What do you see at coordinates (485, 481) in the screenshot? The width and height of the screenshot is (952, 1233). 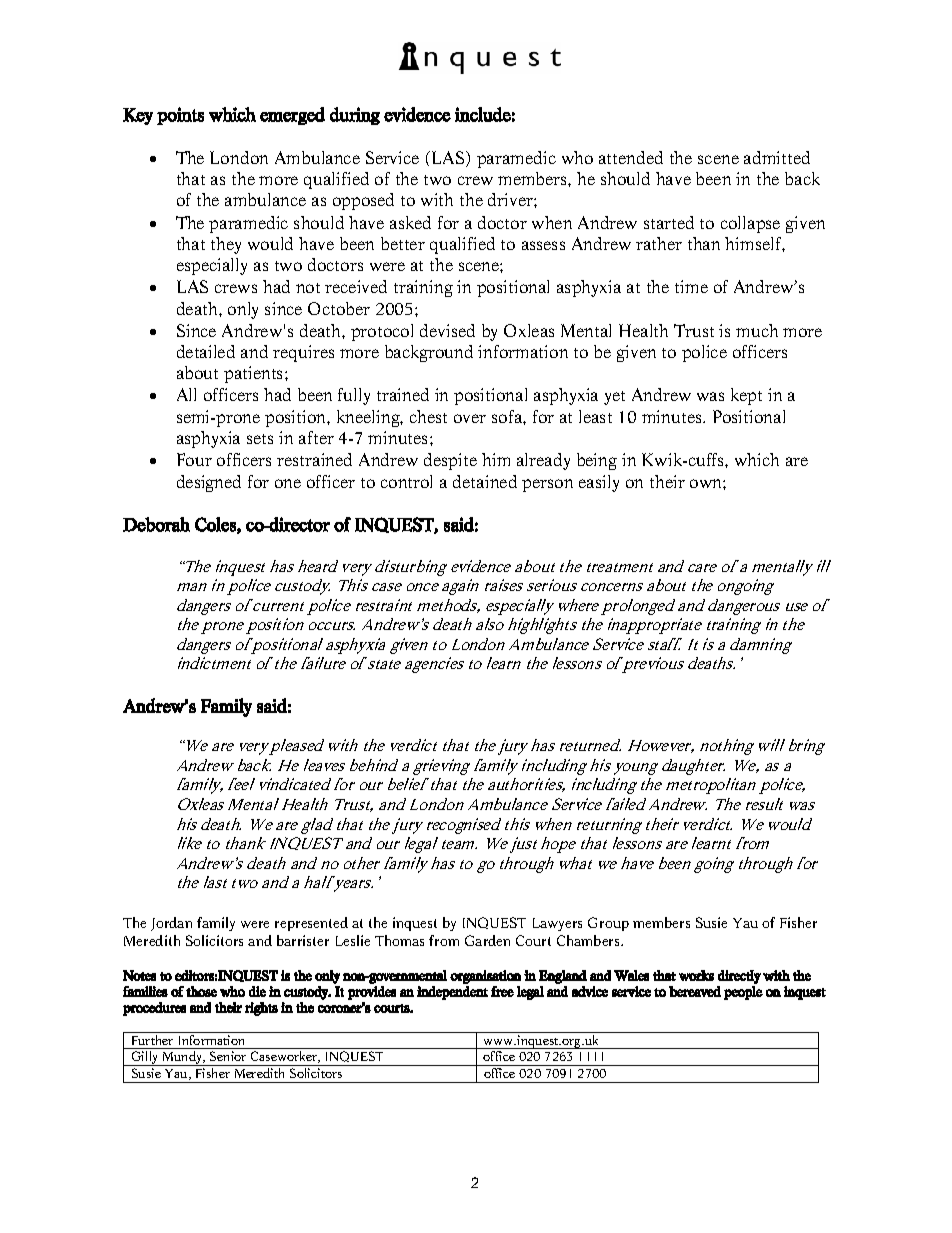 I see `detained` at bounding box center [485, 481].
